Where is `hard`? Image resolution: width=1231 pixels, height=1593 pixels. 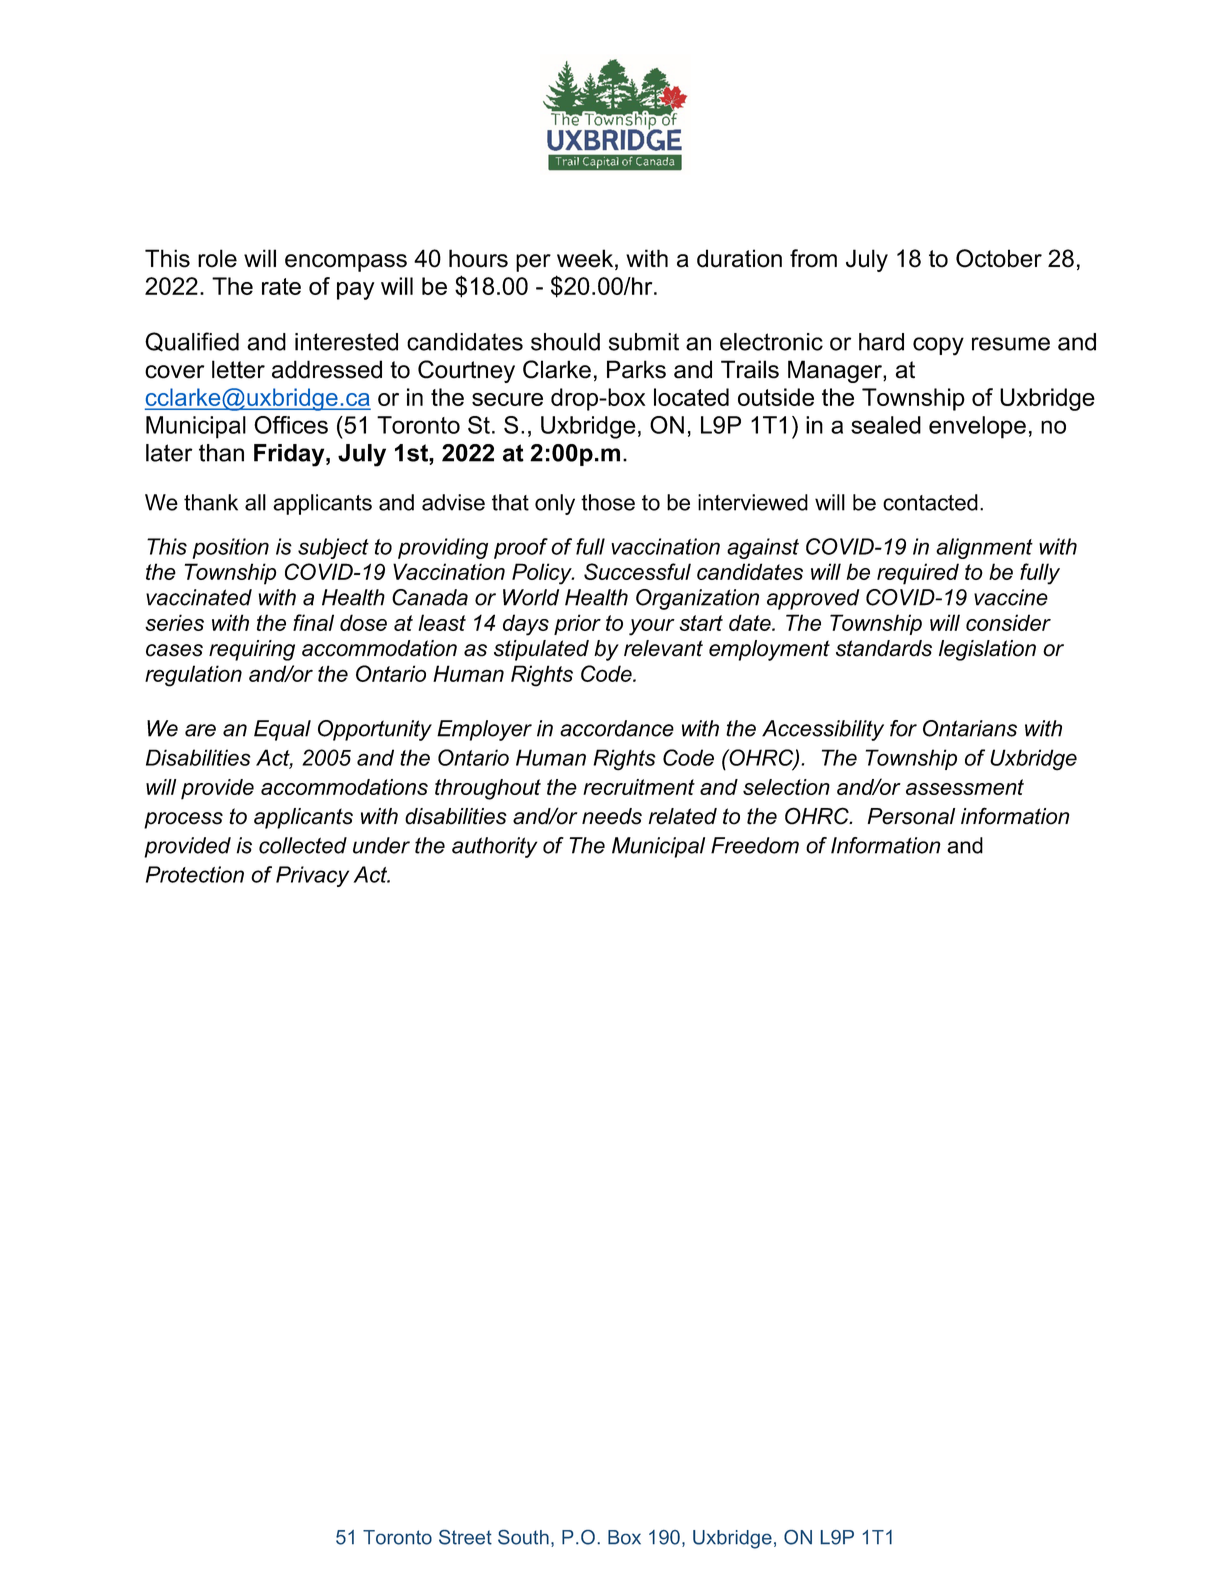
hard is located at coordinates (881, 342).
